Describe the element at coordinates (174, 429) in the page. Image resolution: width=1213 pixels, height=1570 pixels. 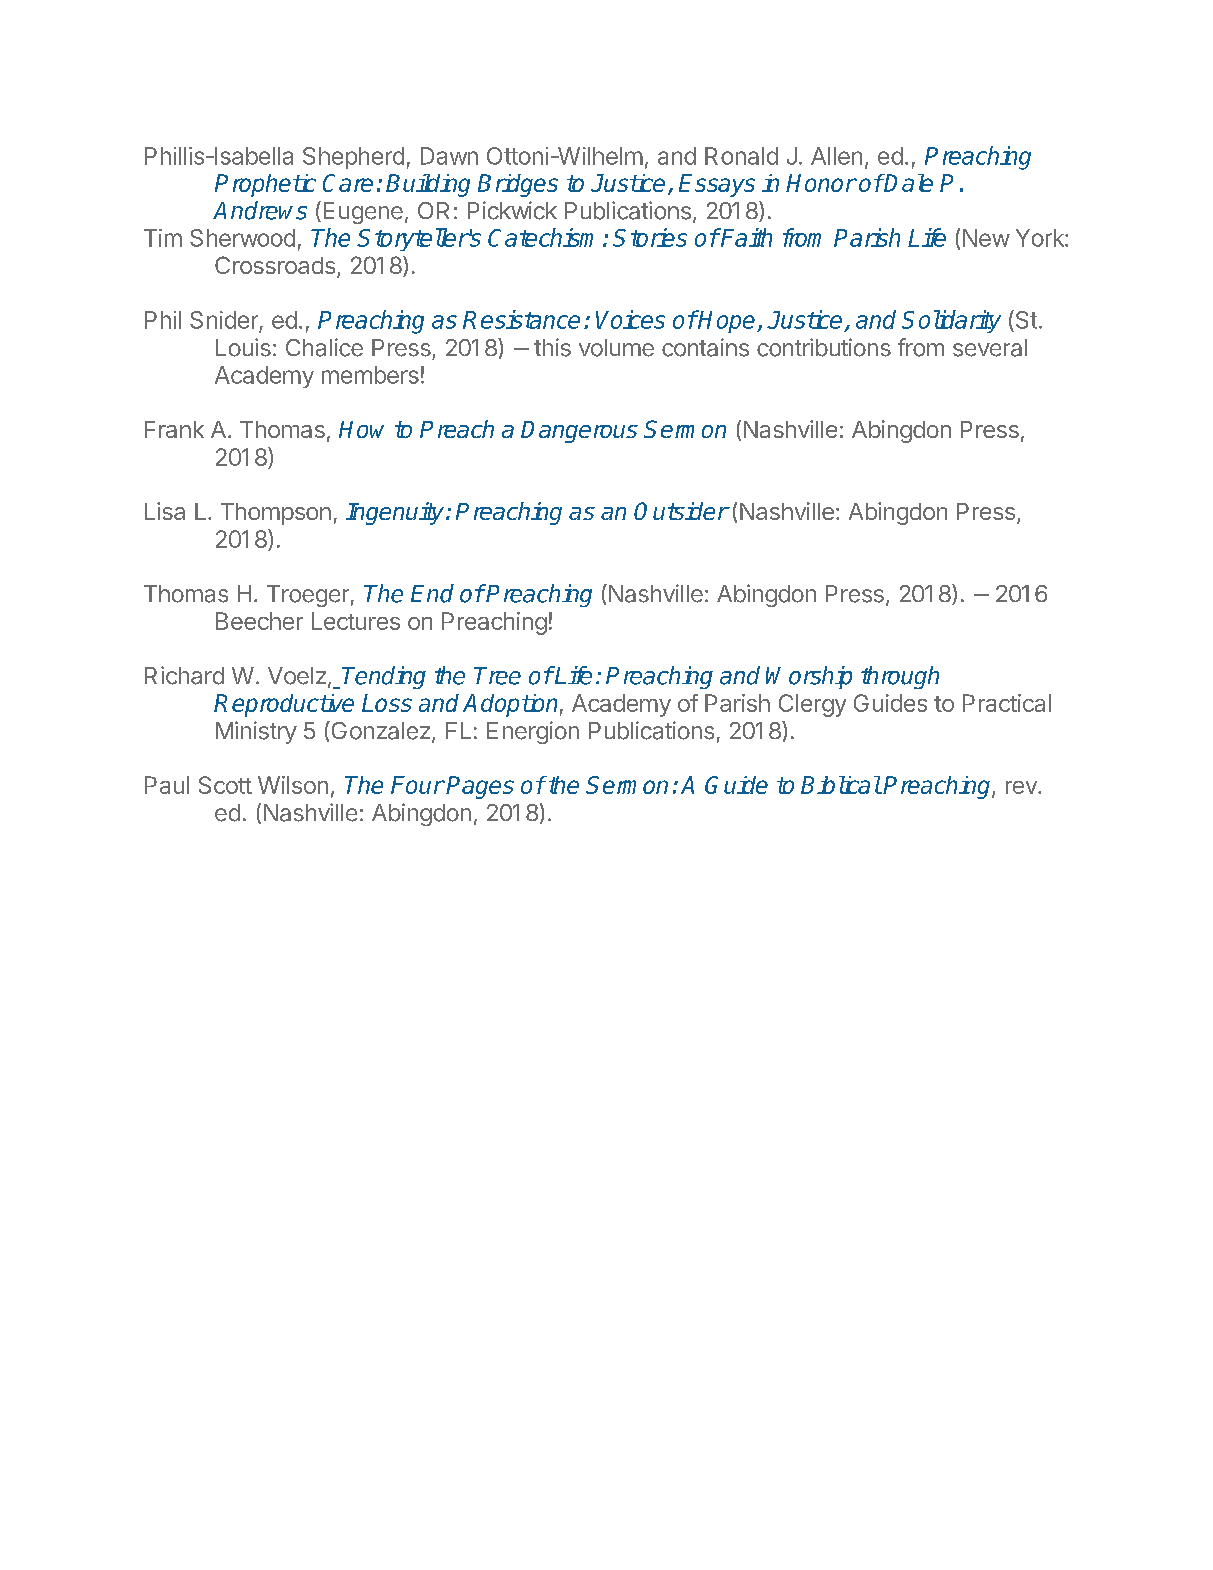
I see `Frank` at that location.
